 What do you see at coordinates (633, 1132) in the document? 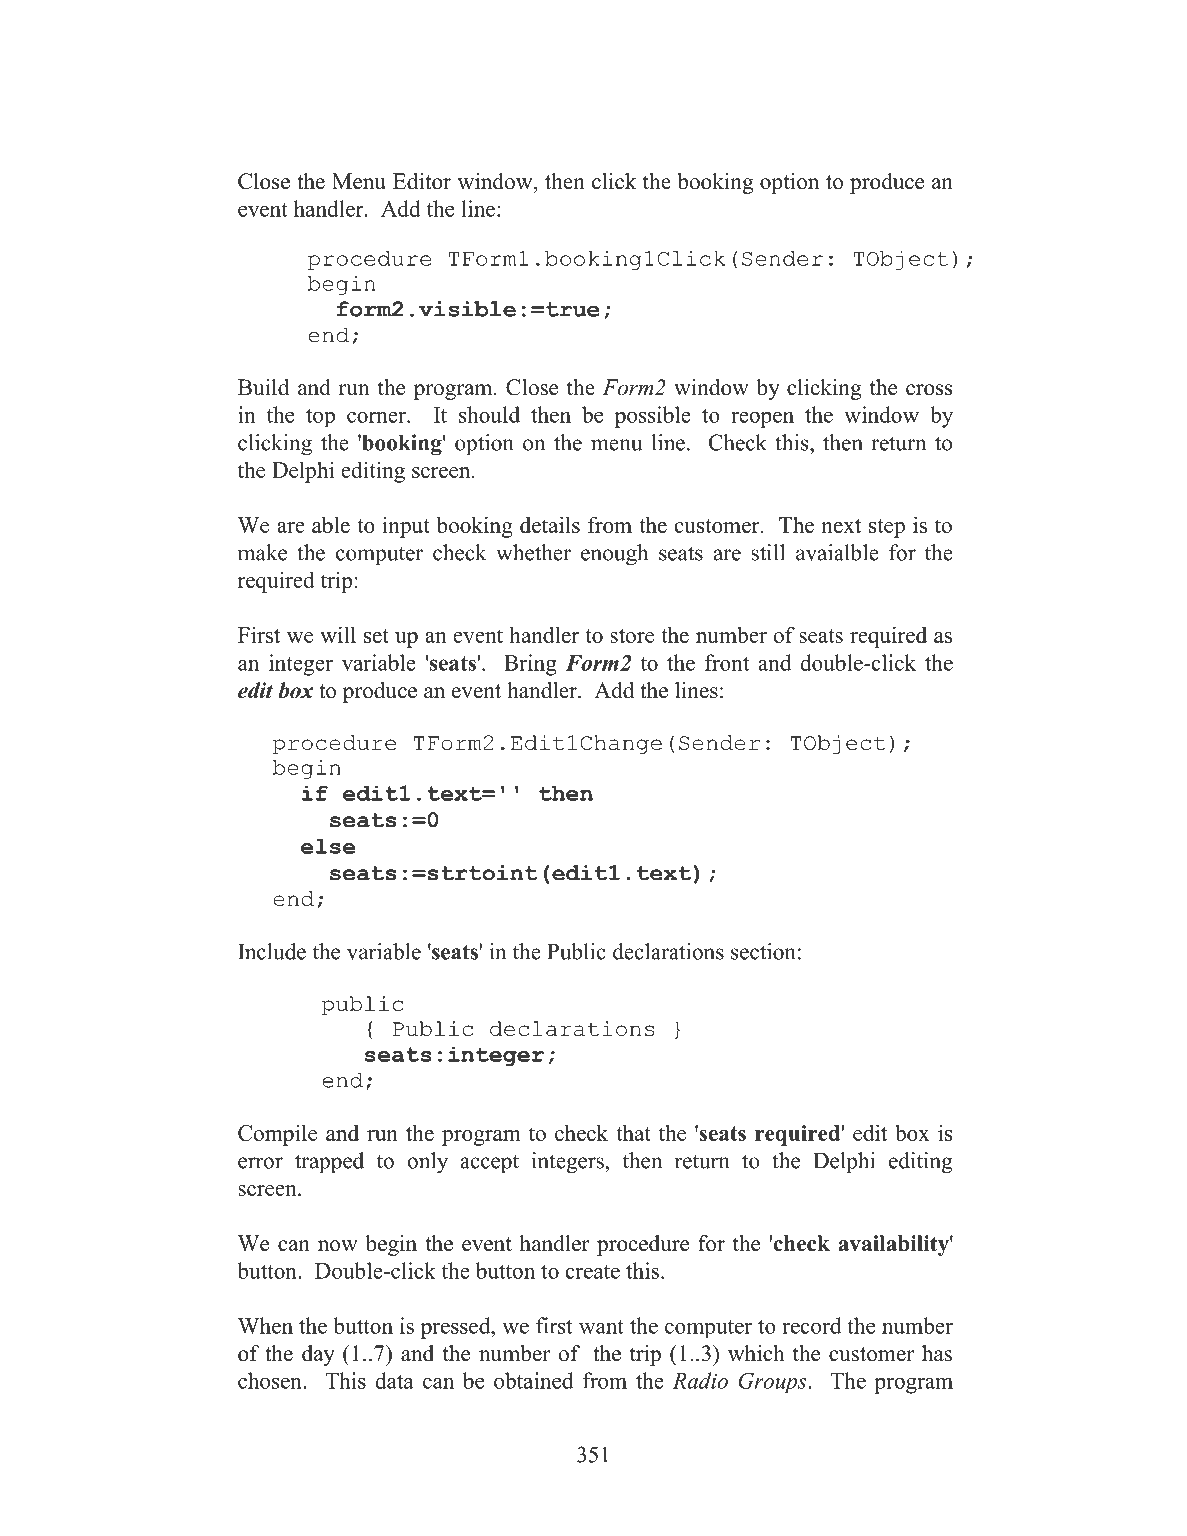
I see `that` at bounding box center [633, 1132].
